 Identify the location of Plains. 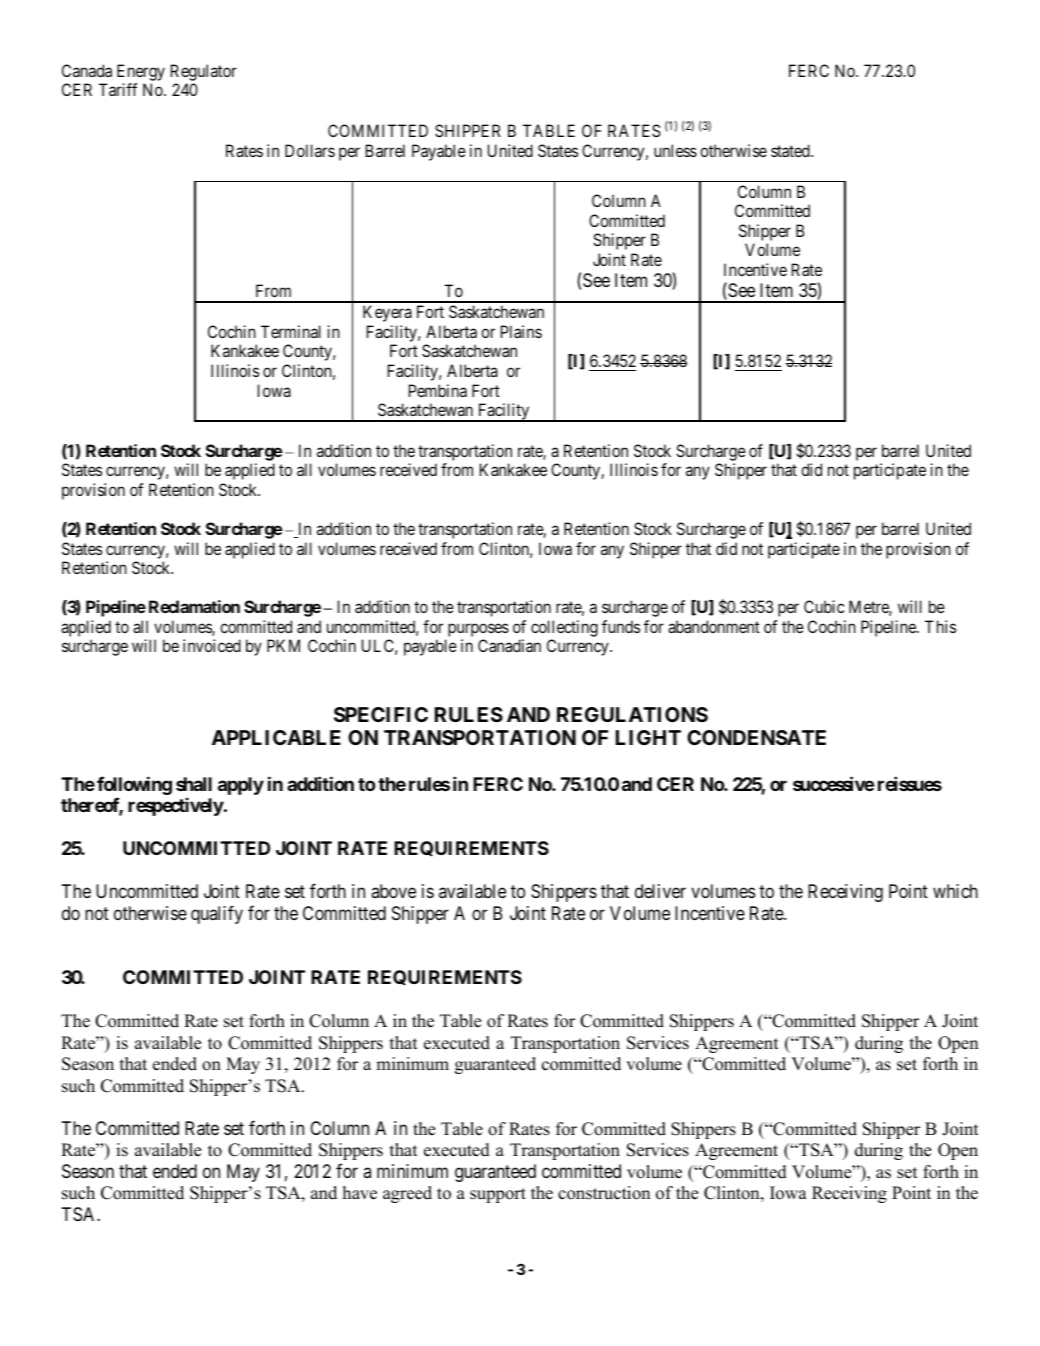
(521, 331).
